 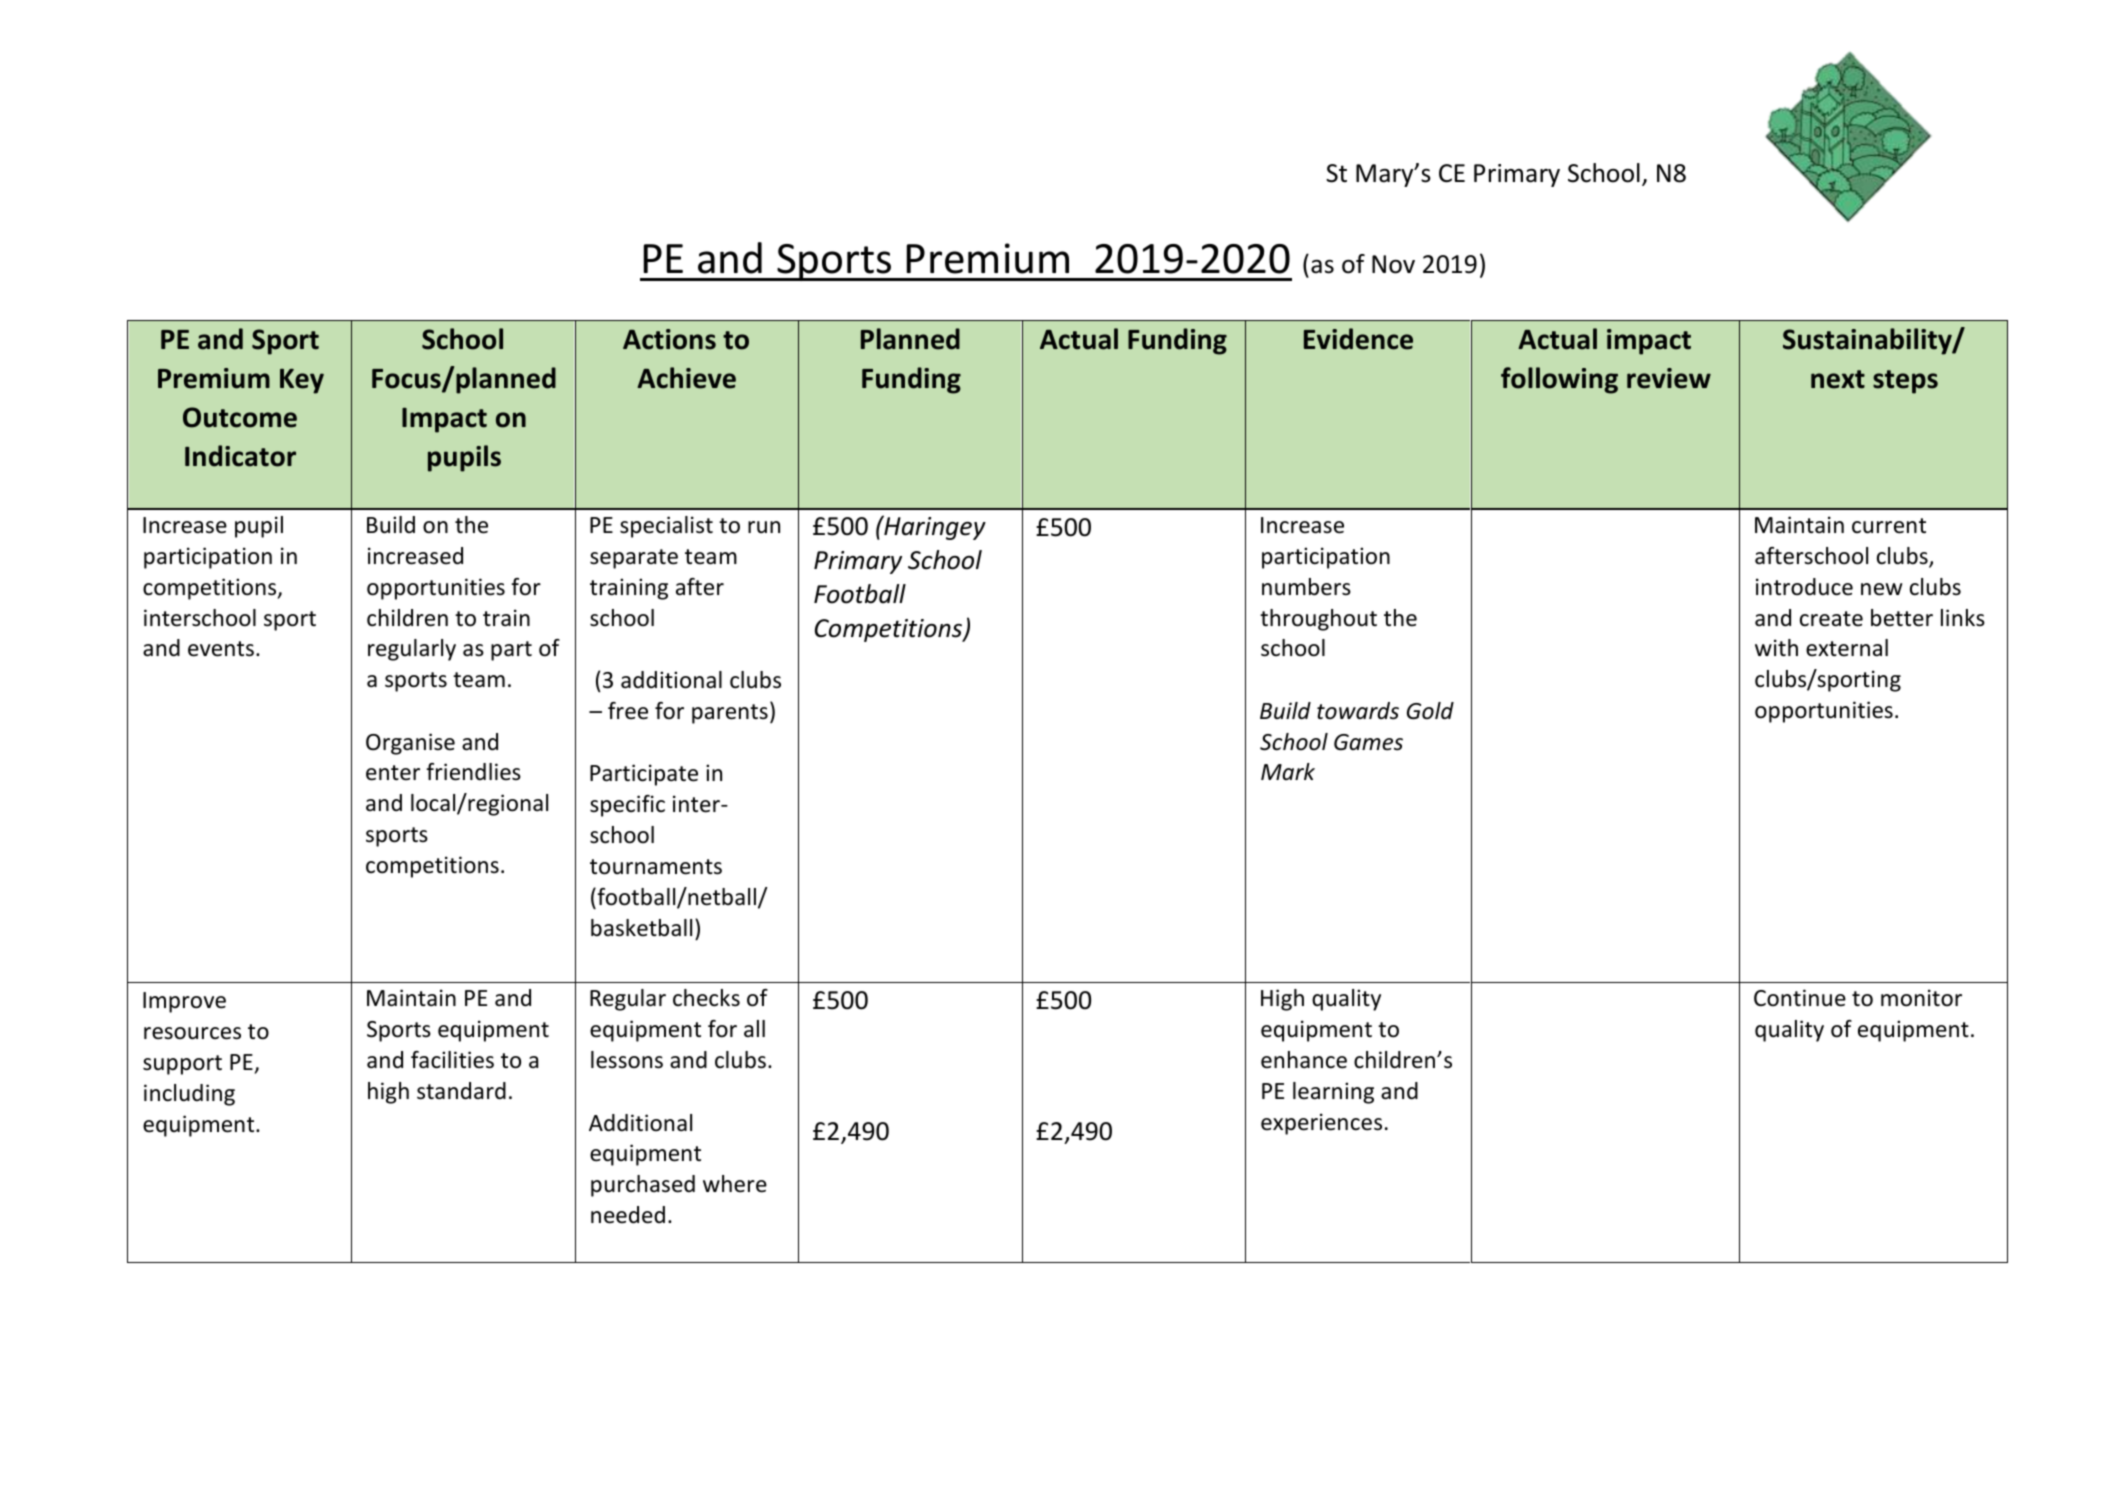 I want to click on review, so click(x=1669, y=378).
